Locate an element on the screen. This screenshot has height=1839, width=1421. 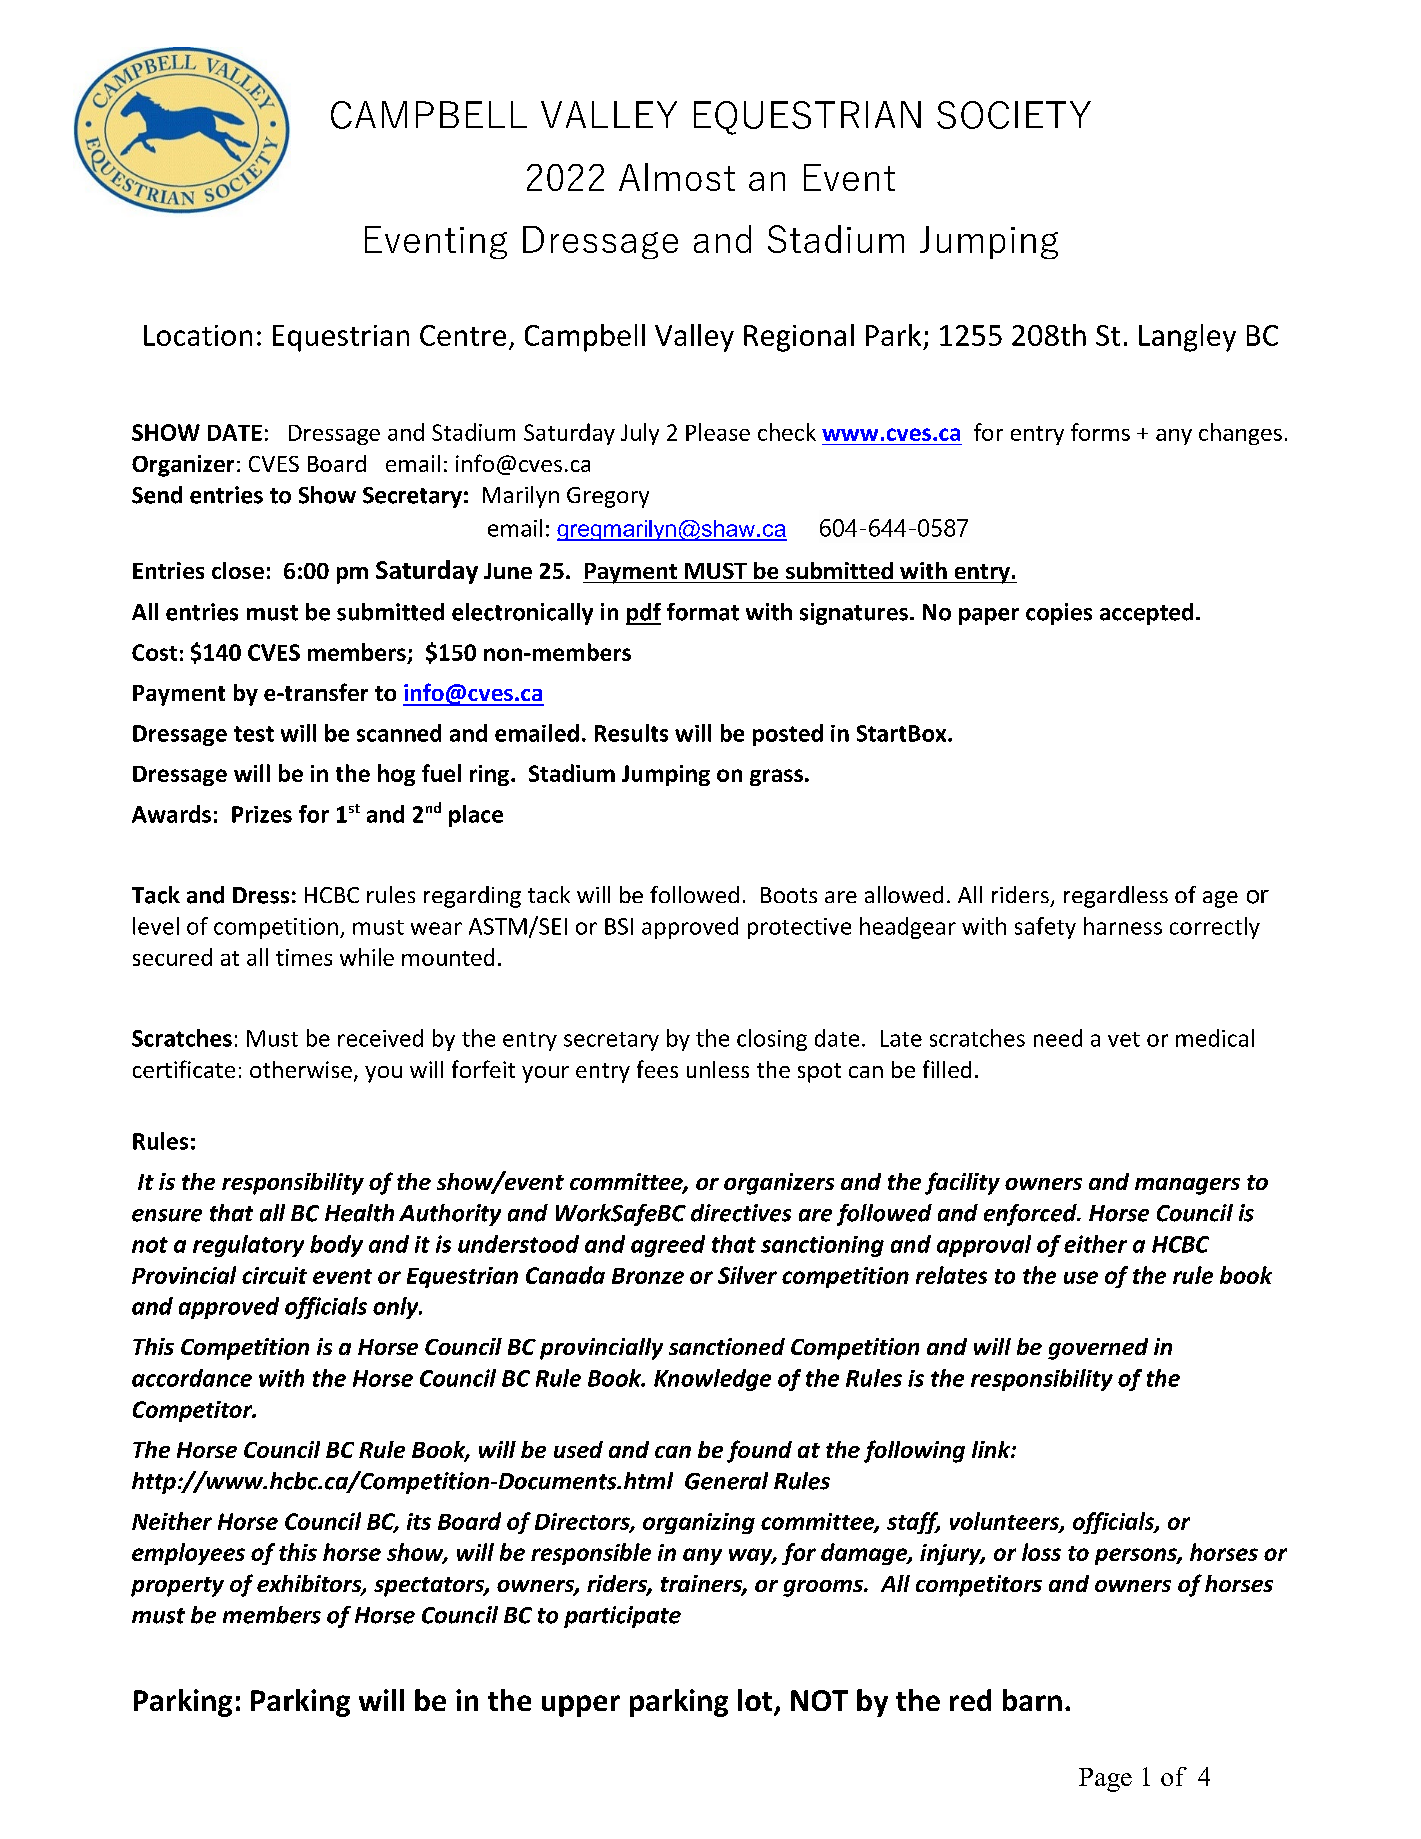
Page is located at coordinates (1105, 1780).
